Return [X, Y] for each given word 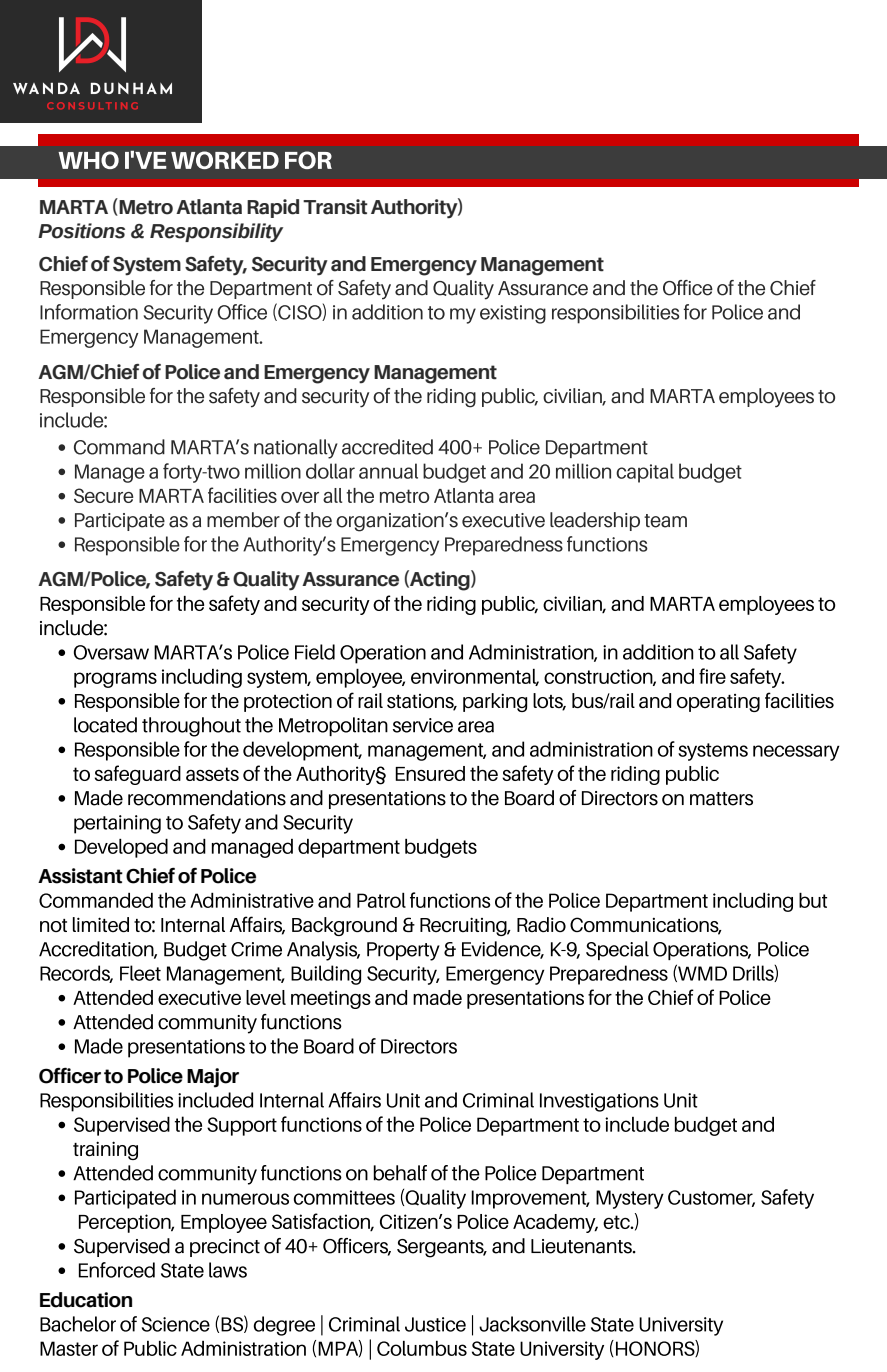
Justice [435, 1324]
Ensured [430, 773]
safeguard [138, 775]
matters [721, 799]
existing [513, 314]
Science [176, 1324]
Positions [81, 231]
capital [645, 473]
